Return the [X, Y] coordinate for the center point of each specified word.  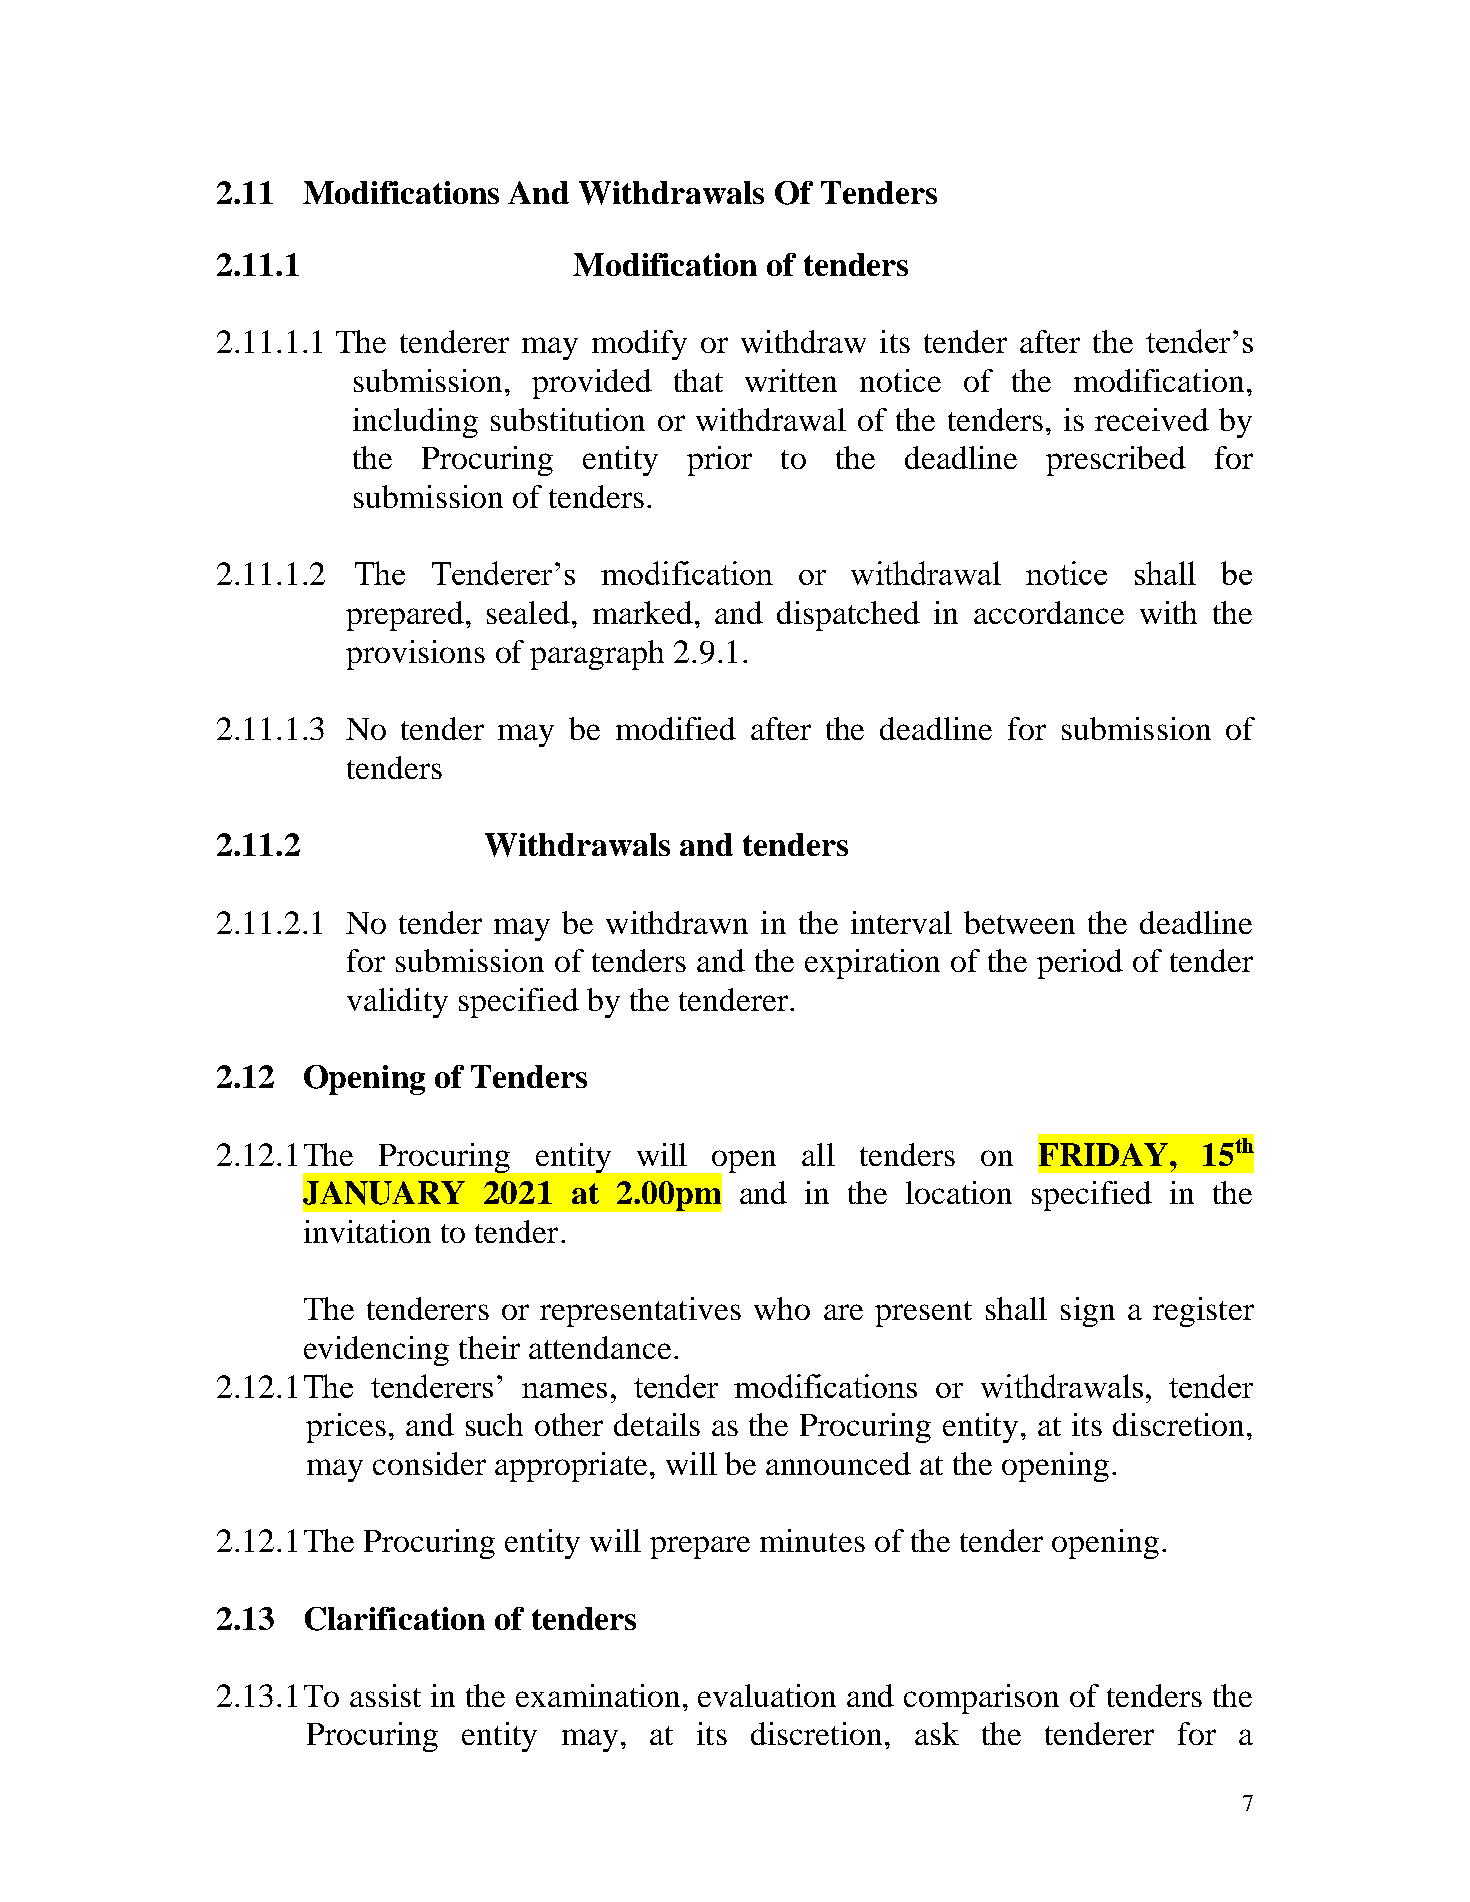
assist [385, 1695]
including [415, 423]
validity [397, 1003]
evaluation [767, 1695]
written [791, 380]
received [1152, 419]
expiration [872, 964]
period [1080, 964]
